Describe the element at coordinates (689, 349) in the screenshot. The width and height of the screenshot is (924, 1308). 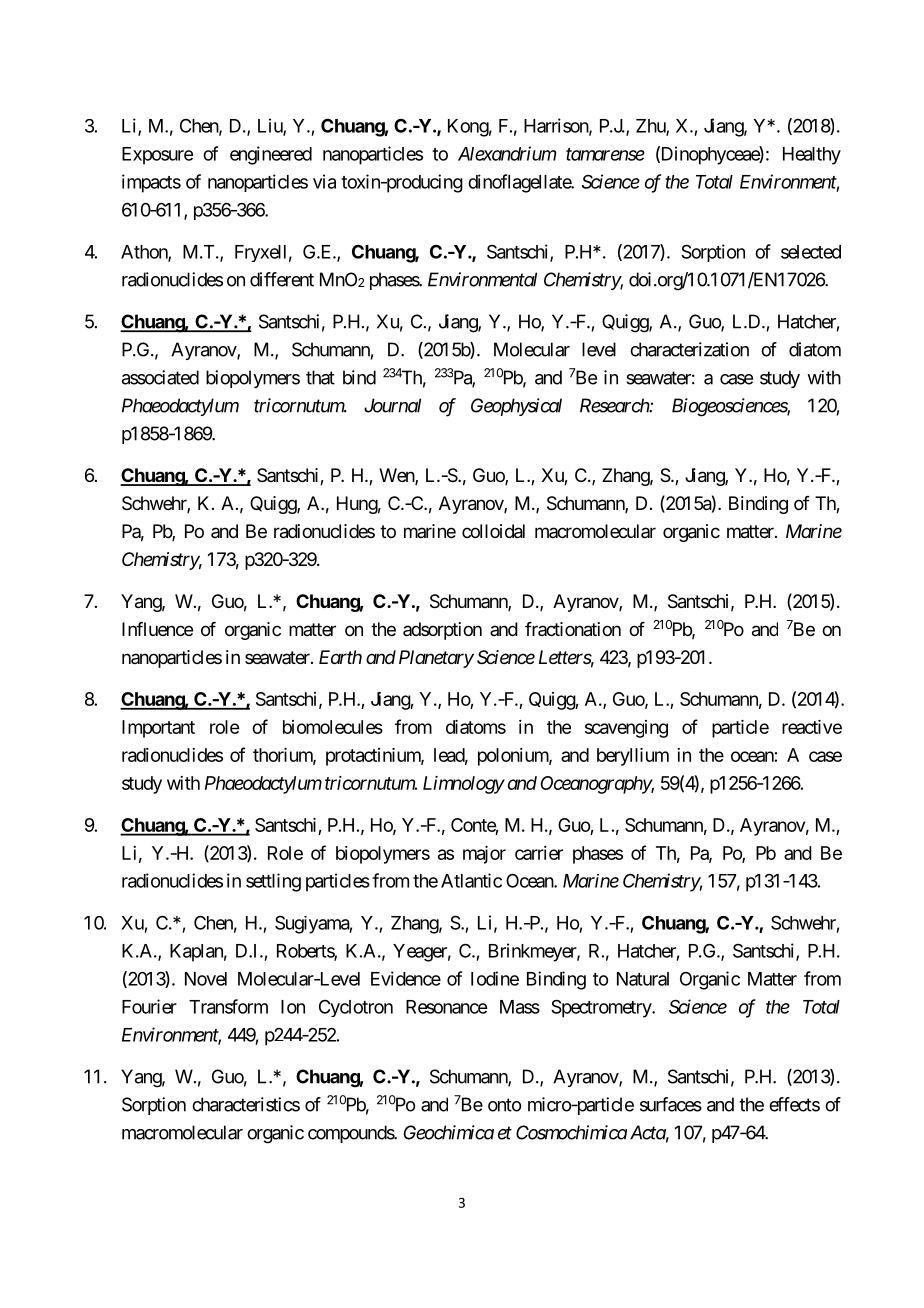
I see `characterization` at that location.
